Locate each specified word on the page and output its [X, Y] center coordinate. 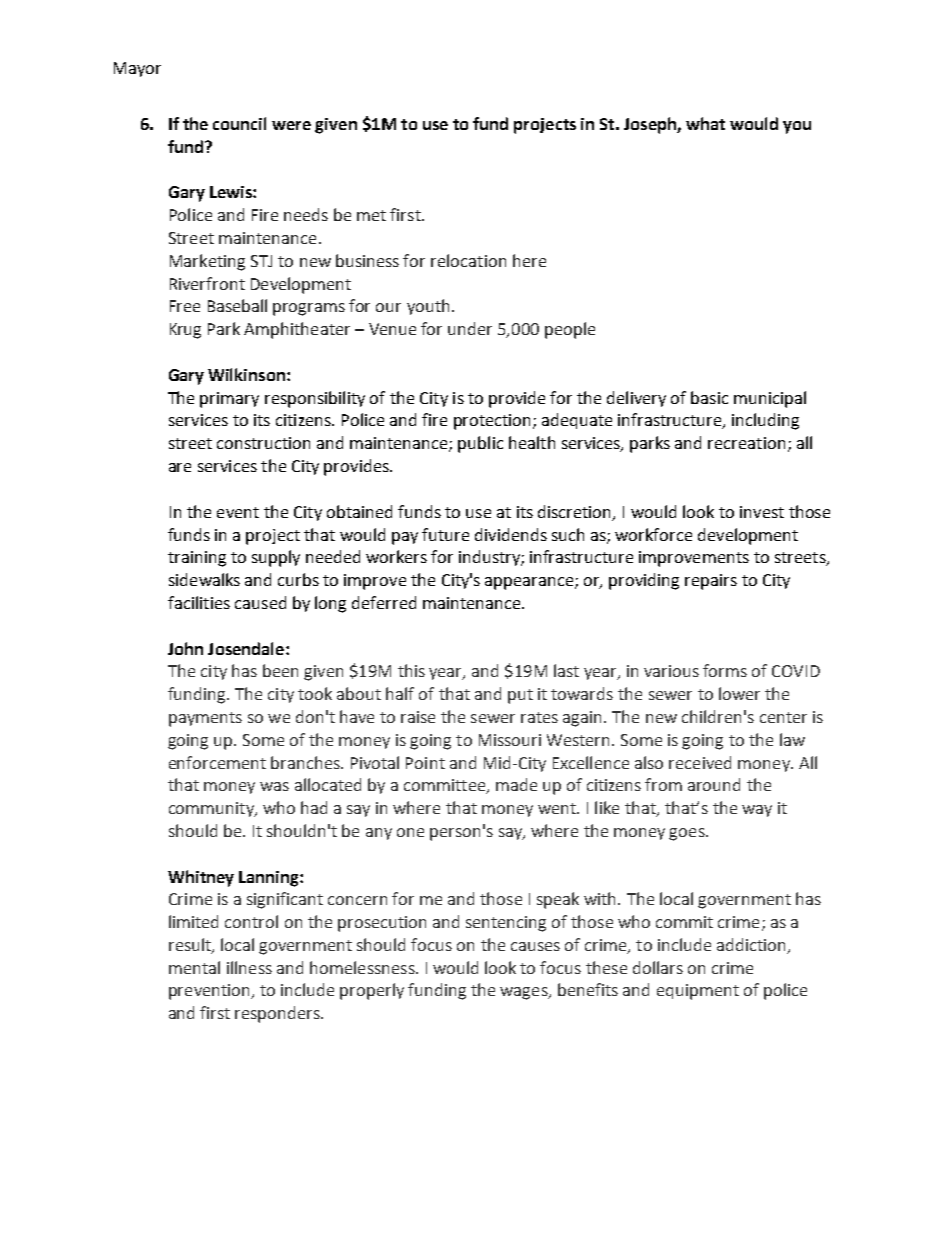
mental [194, 967]
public [480, 444]
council [239, 123]
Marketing [207, 262]
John [185, 648]
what [705, 123]
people [570, 330]
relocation [468, 260]
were [291, 125]
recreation [746, 443]
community [212, 809]
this [411, 670]
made [516, 784]
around [714, 784]
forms [725, 670]
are [180, 467]
